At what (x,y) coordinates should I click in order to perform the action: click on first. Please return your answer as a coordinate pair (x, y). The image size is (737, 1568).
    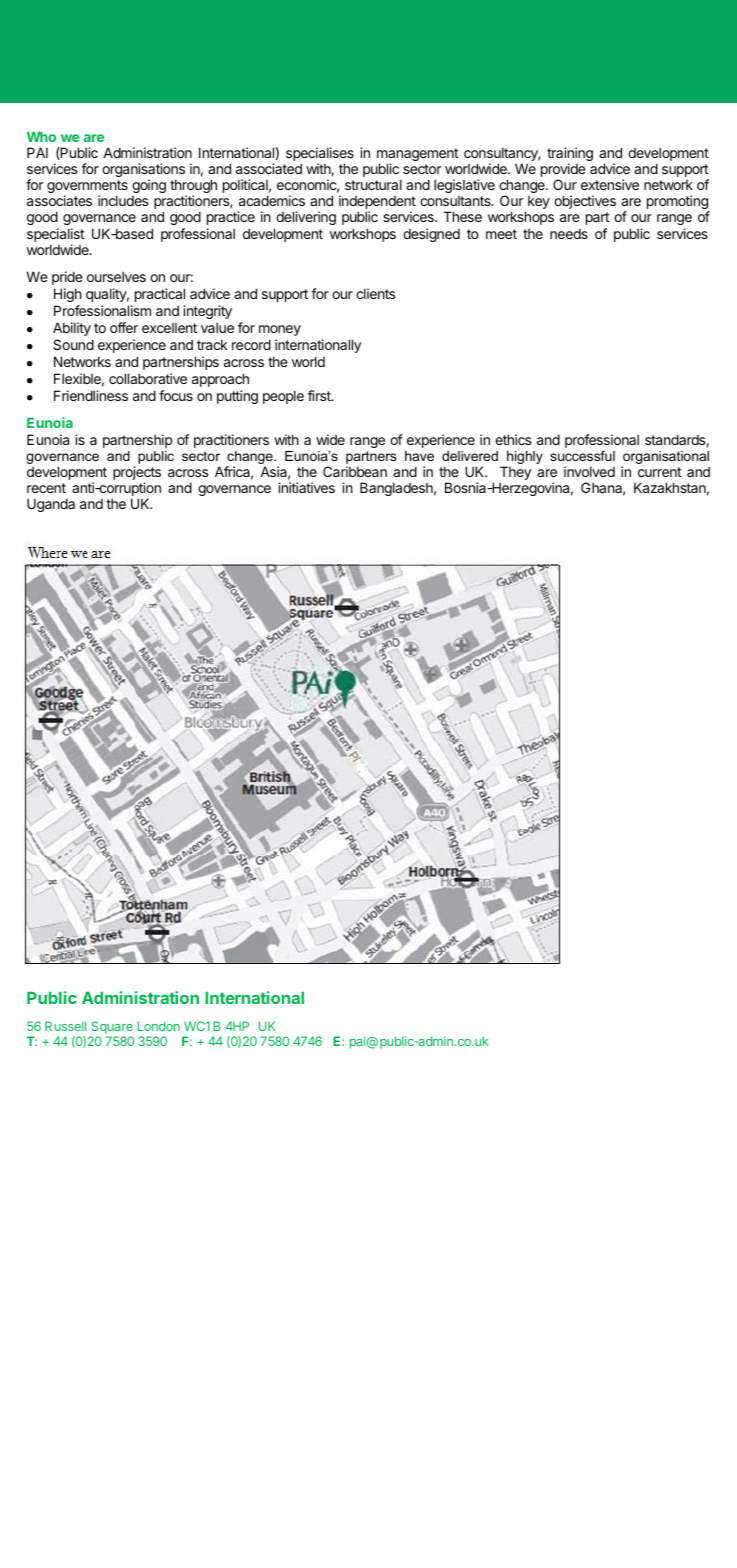
    Looking at the image, I should click on (320, 395).
